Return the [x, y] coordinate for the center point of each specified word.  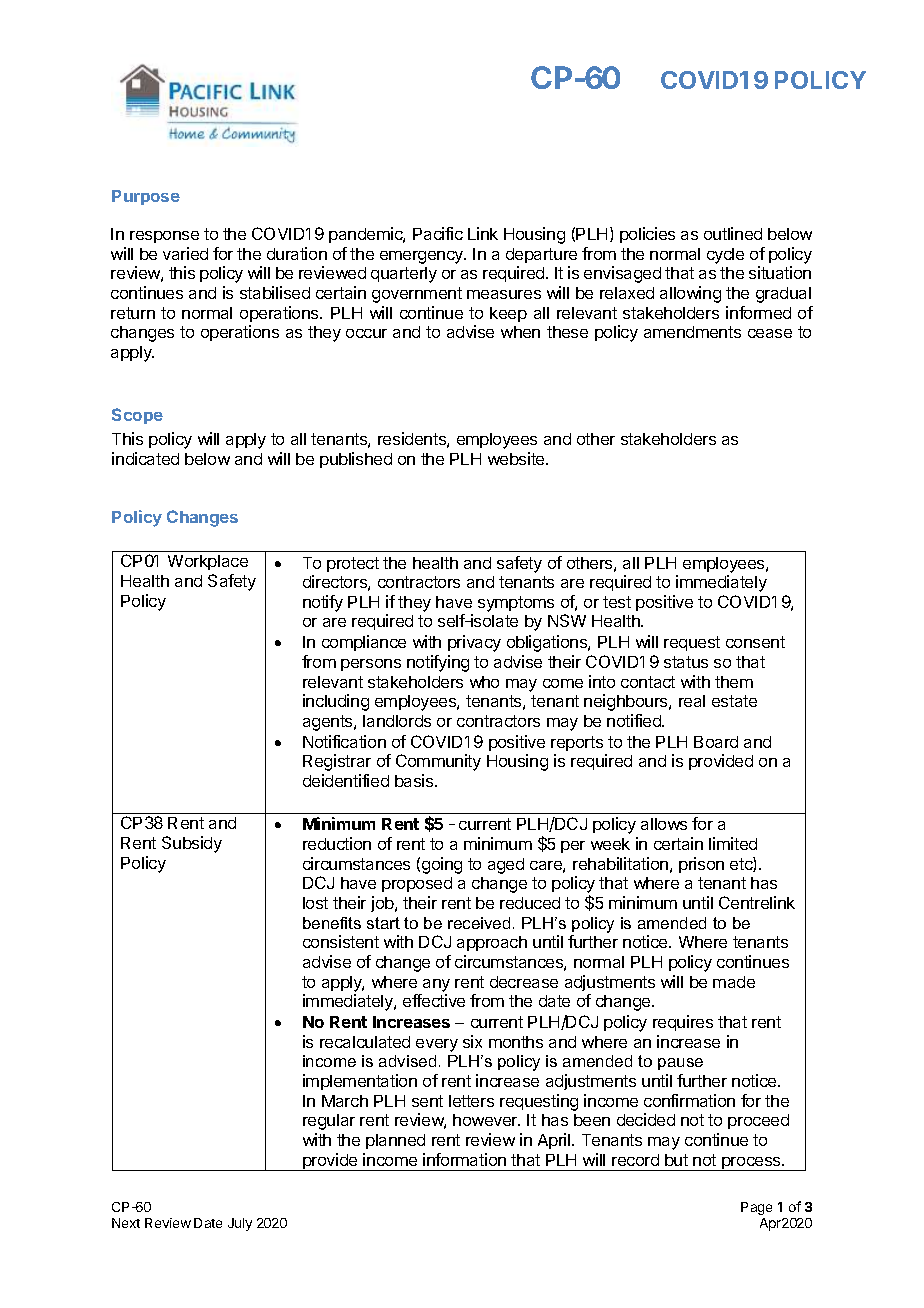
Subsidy [192, 844]
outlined [733, 233]
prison [701, 865]
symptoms [516, 604]
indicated [145, 458]
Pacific [438, 233]
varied [185, 253]
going [442, 865]
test [617, 602]
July [240, 1224]
